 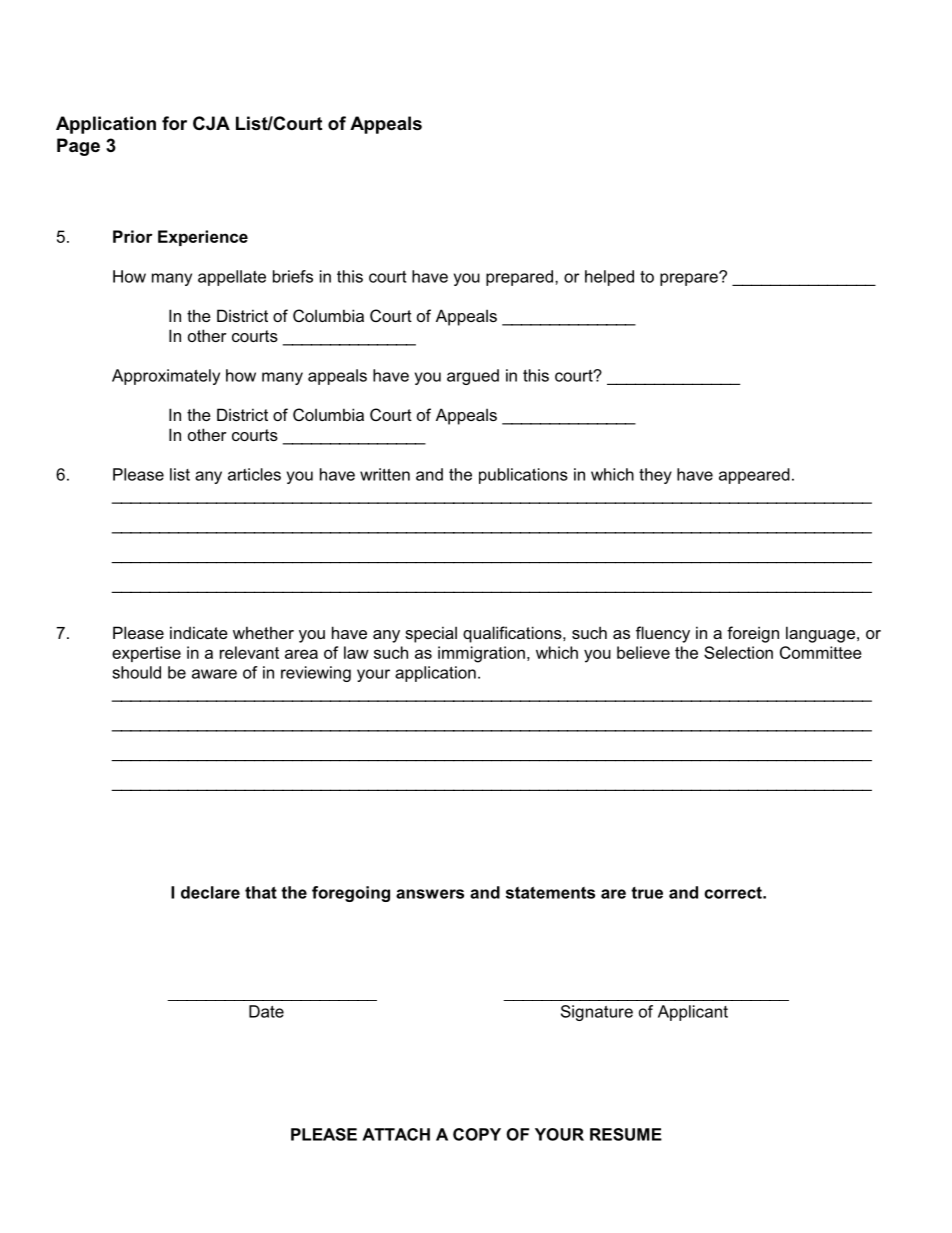 What do you see at coordinates (385, 474) in the screenshot?
I see `written` at bounding box center [385, 474].
